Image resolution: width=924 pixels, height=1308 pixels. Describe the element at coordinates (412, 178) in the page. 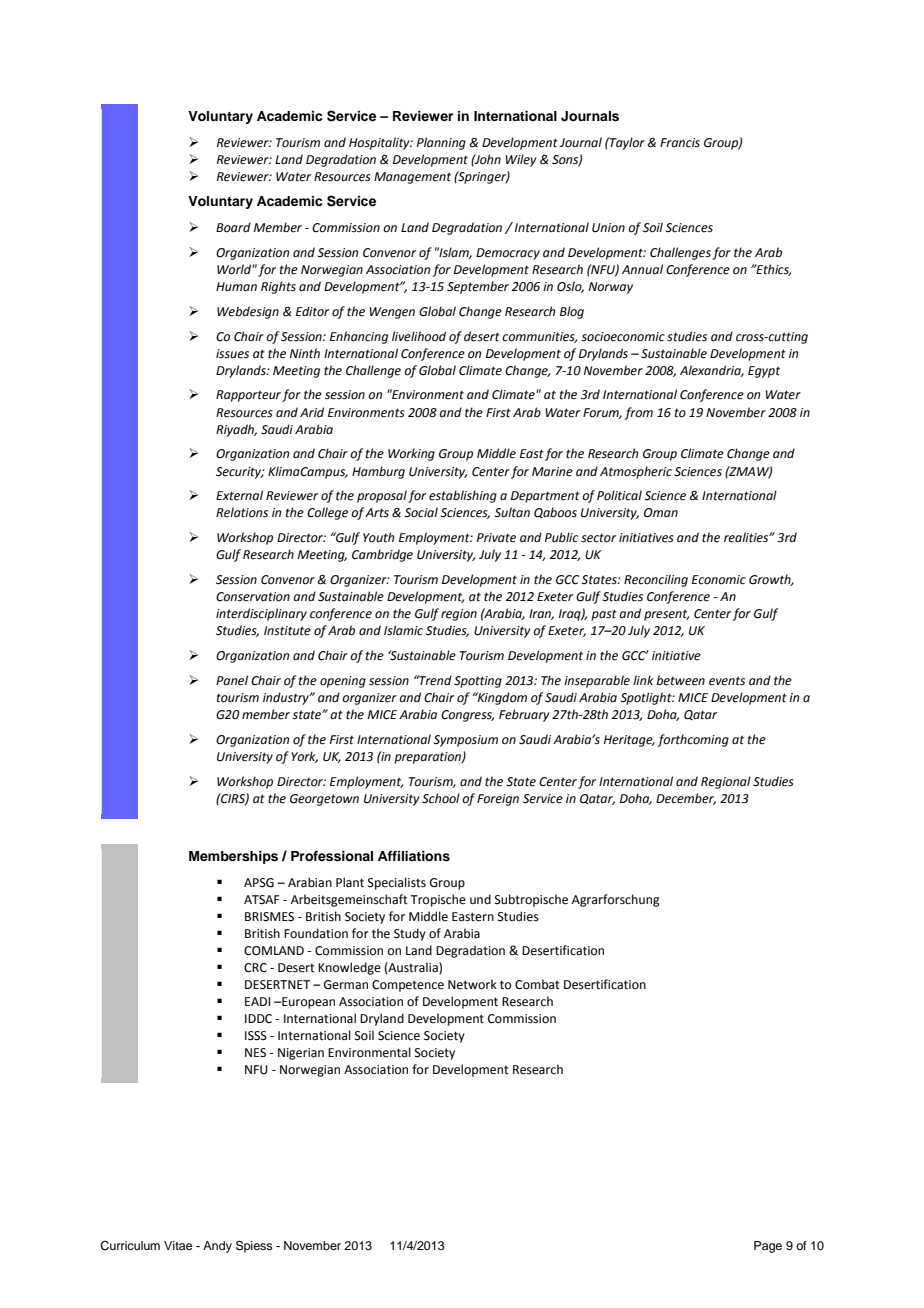

I see `Management` at that location.
